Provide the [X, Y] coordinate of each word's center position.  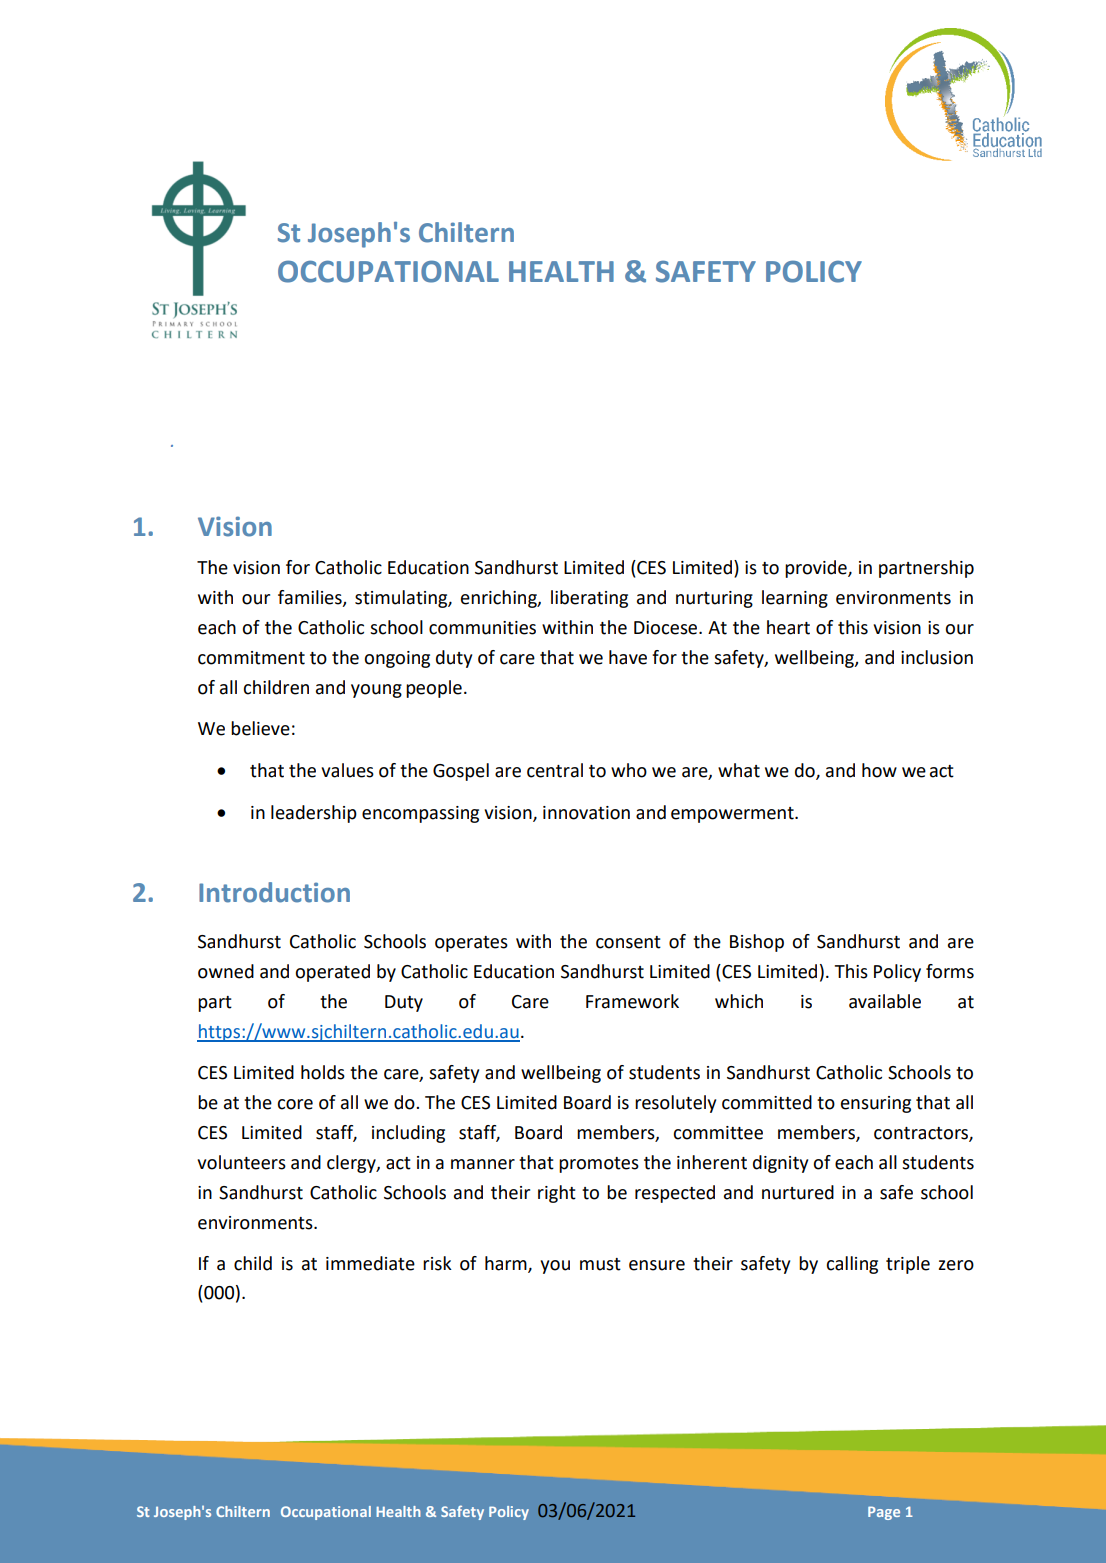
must [600, 1264]
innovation [586, 813]
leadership [314, 814]
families [311, 598]
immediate [370, 1263]
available [885, 1001]
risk [437, 1263]
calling [852, 1265]
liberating [589, 599]
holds [323, 1072]
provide [817, 569]
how [879, 770]
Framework [632, 1001]
